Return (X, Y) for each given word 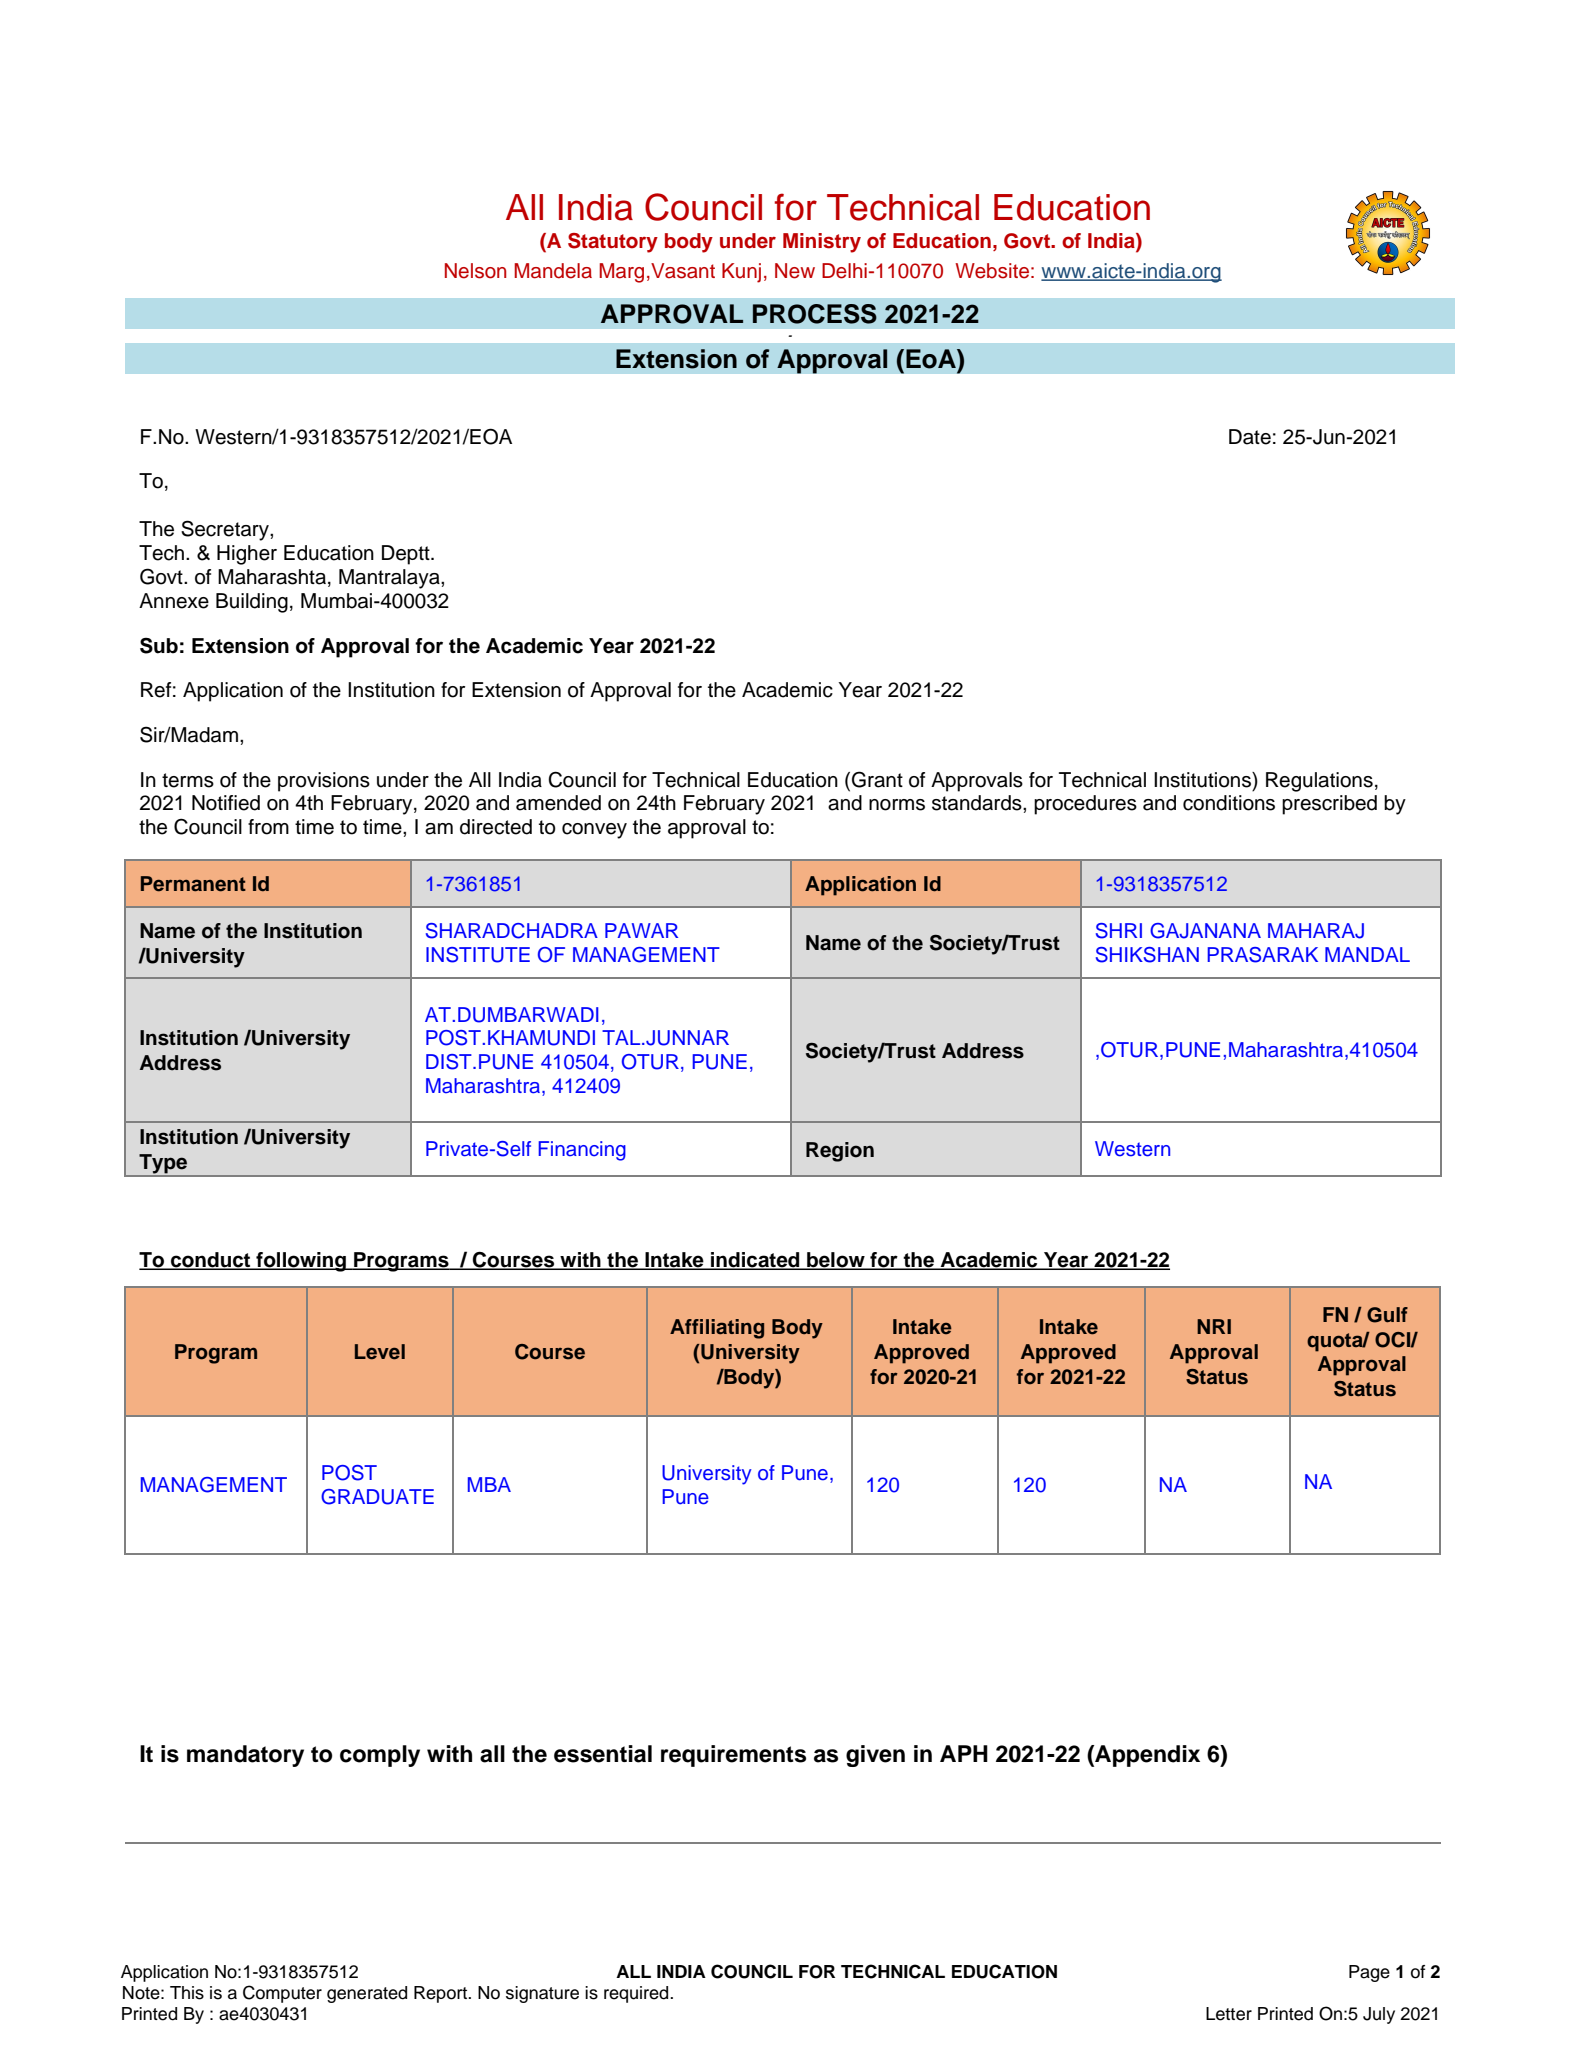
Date (1250, 437)
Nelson (475, 271)
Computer (282, 1994)
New (795, 271)
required (637, 1994)
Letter (1229, 2014)
